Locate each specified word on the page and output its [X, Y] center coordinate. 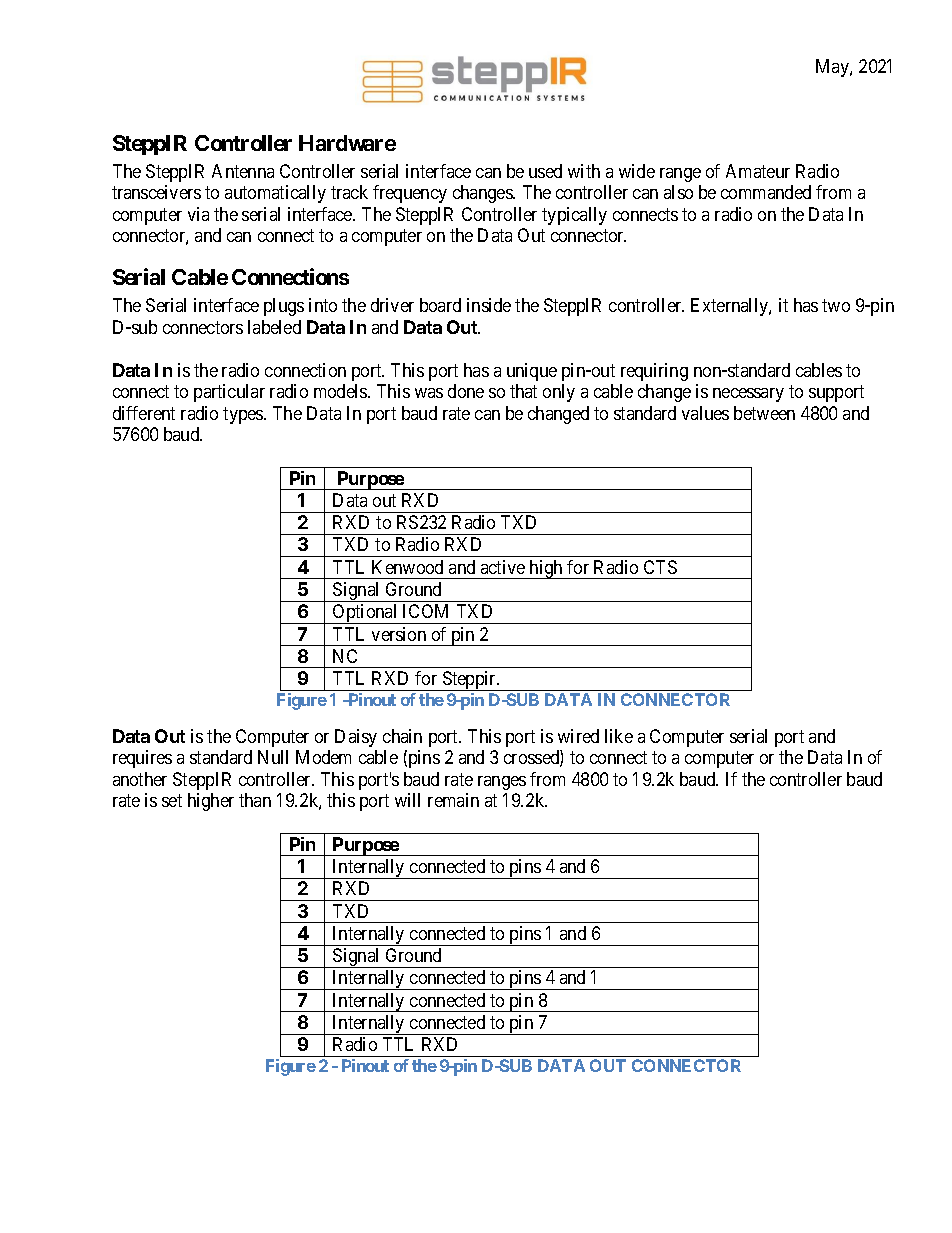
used [545, 171]
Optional [365, 614]
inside [489, 305]
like [619, 736]
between [764, 413]
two [836, 305]
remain [453, 800]
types [244, 415]
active [503, 567]
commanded [766, 192]
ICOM [425, 611]
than [255, 800]
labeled [274, 327]
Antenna [243, 171]
